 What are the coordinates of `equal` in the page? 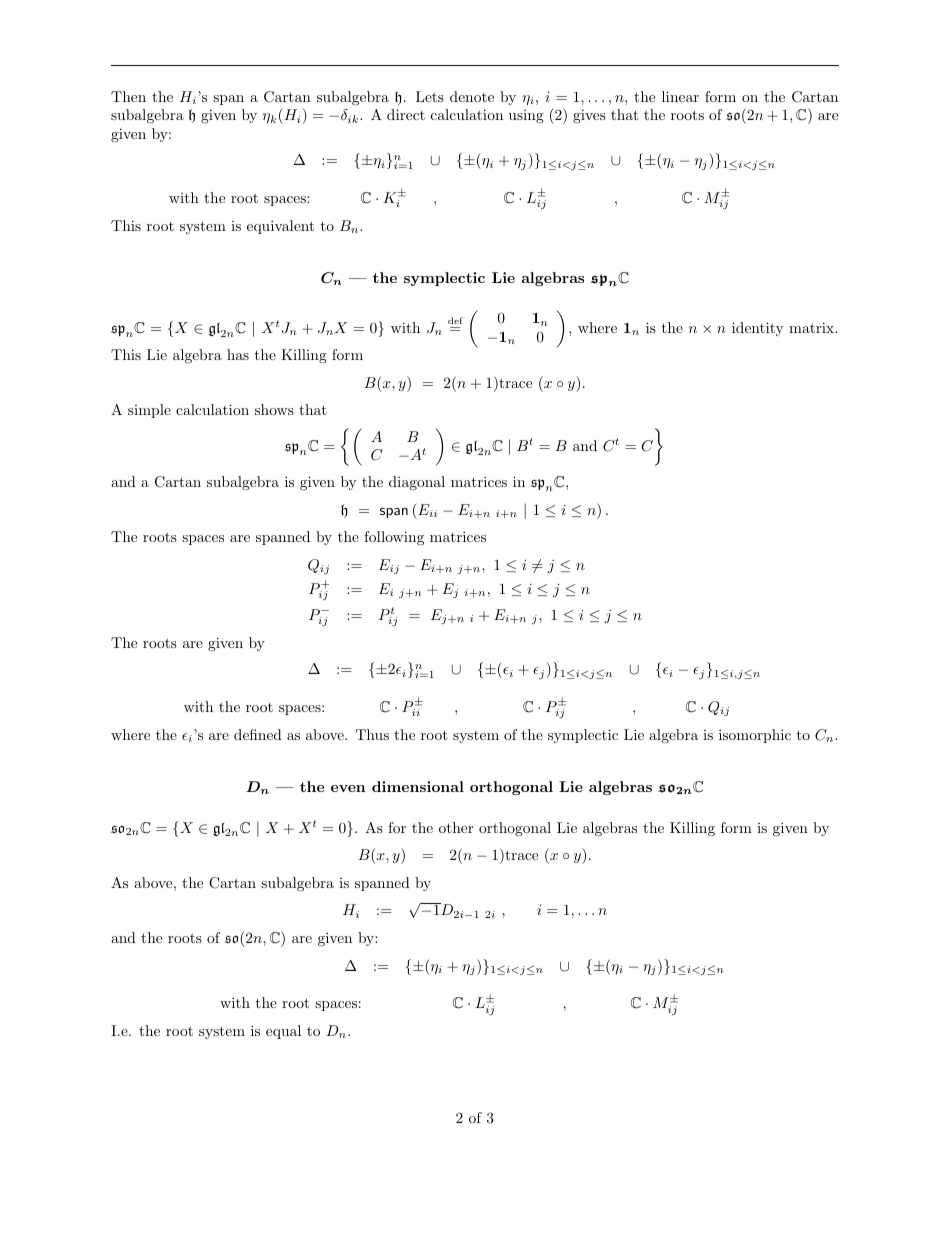 It's located at (283, 1032).
